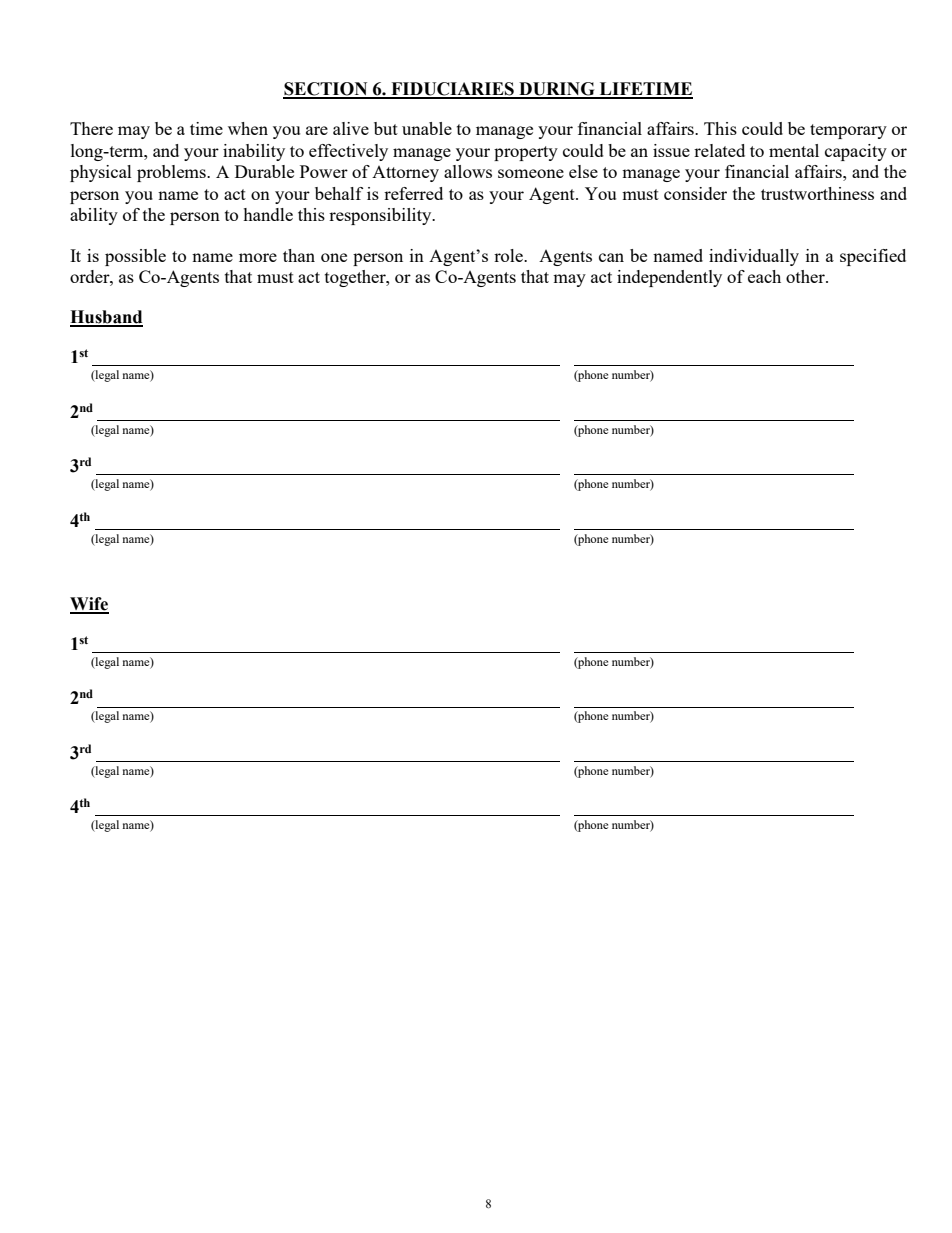 This screenshot has height=1233, width=952. Describe the element at coordinates (764, 276) in the screenshot. I see `each` at that location.
